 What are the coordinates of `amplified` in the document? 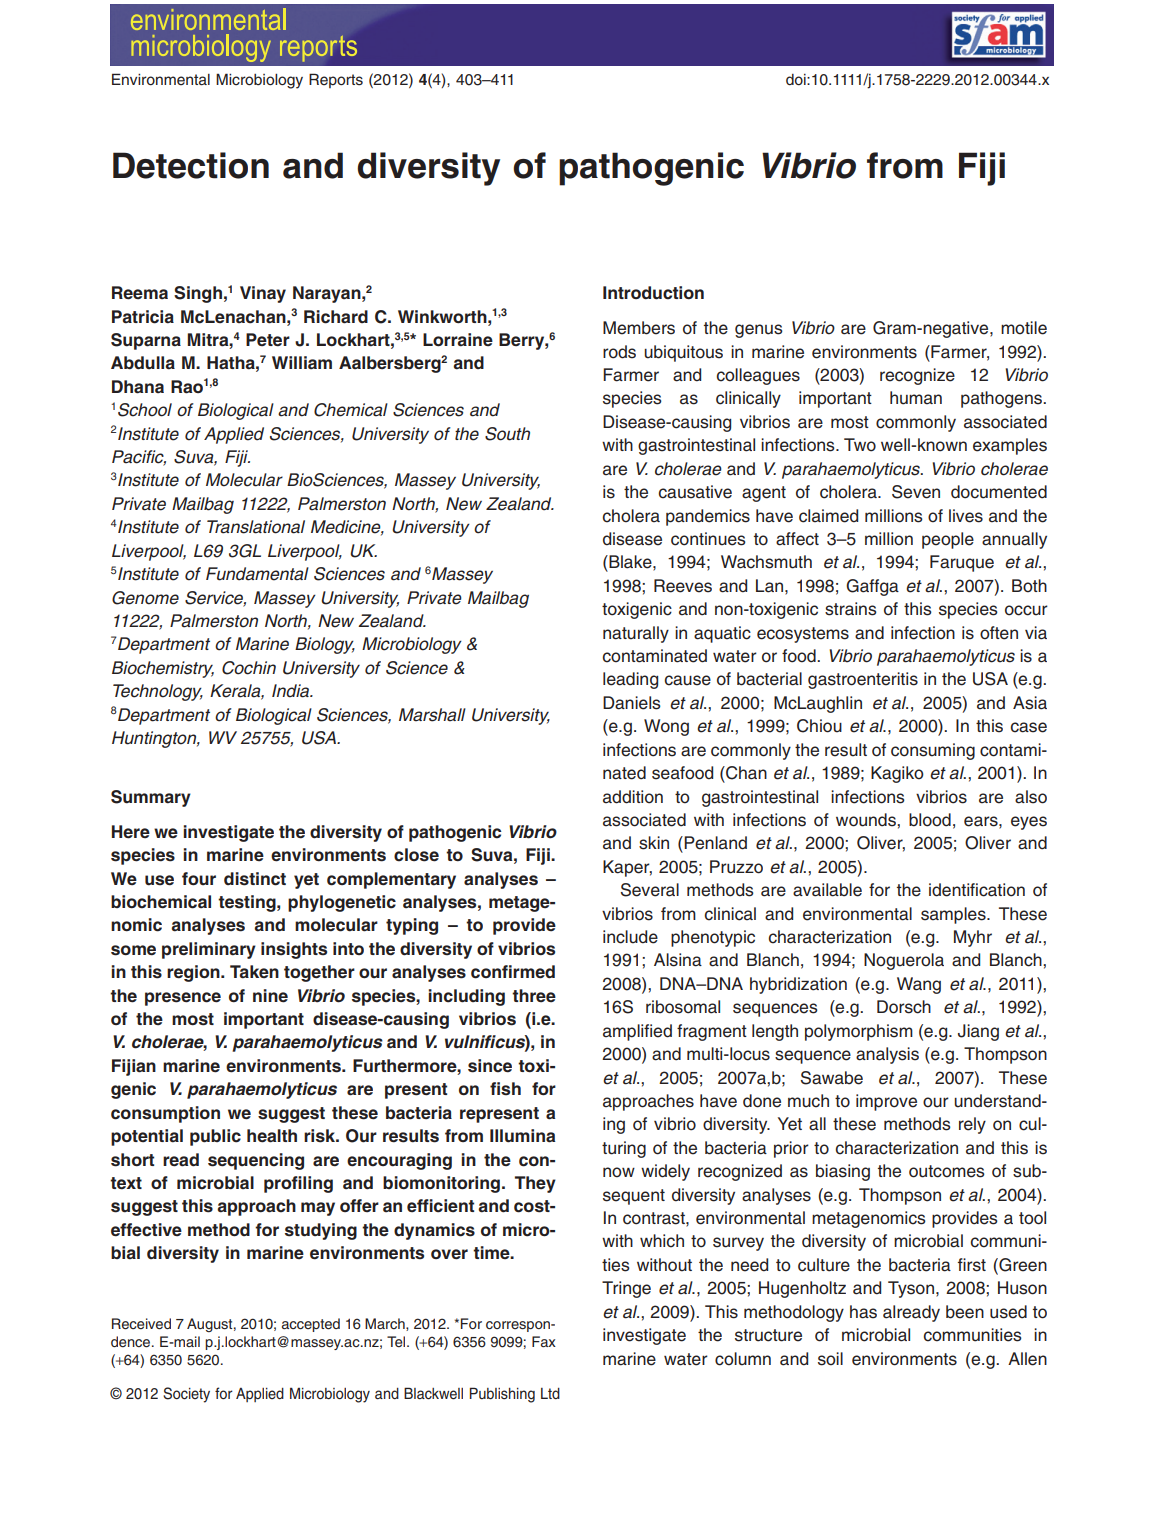 It's located at (637, 1032).
